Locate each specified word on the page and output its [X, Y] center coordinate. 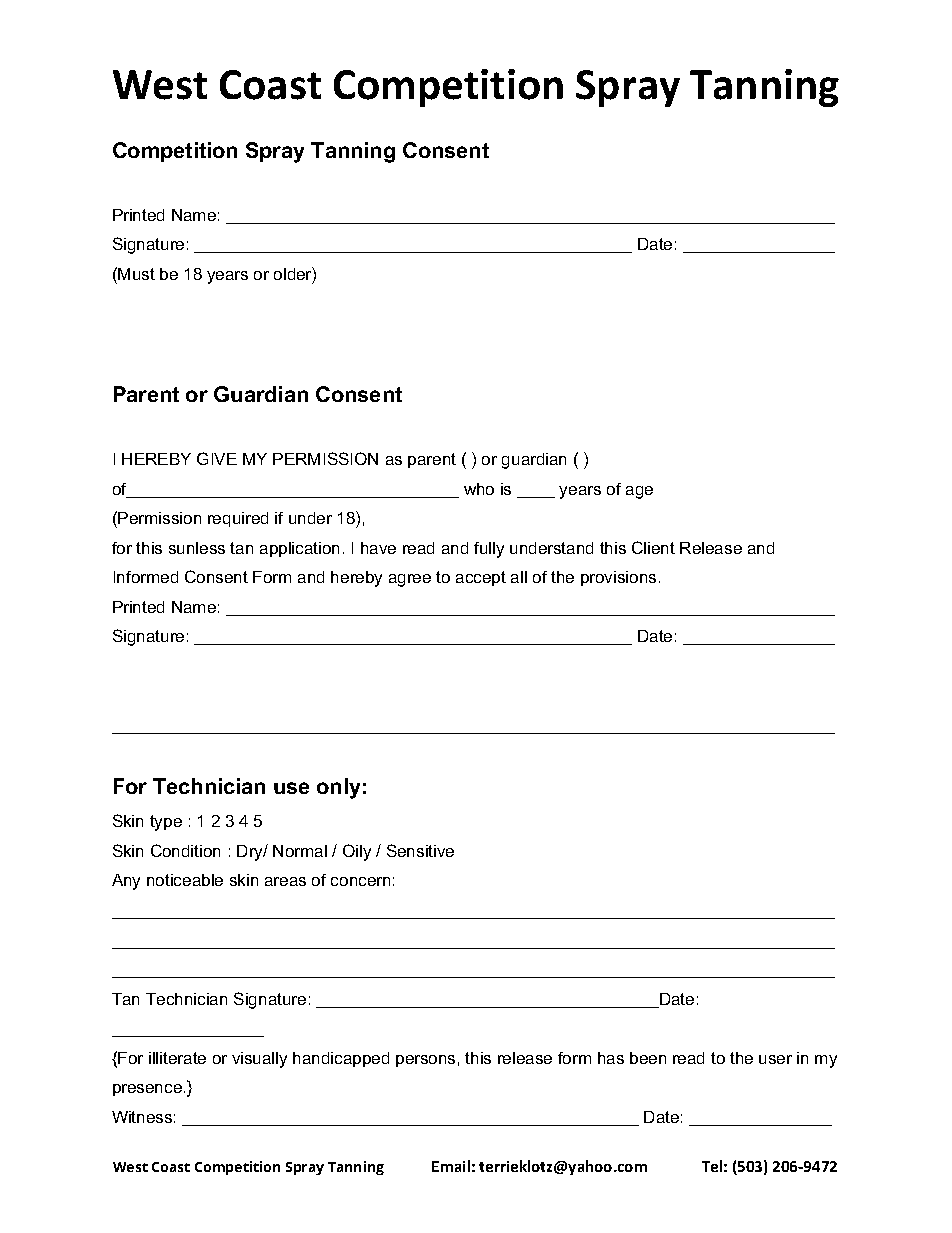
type [166, 823]
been [648, 1058]
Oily [357, 852]
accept [481, 578]
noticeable [185, 880]
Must [136, 274]
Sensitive [420, 850]
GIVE [217, 458]
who [479, 489]
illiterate [177, 1058]
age [639, 492]
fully [489, 550]
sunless [197, 548]
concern [360, 881]
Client [653, 547]
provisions [618, 578]
